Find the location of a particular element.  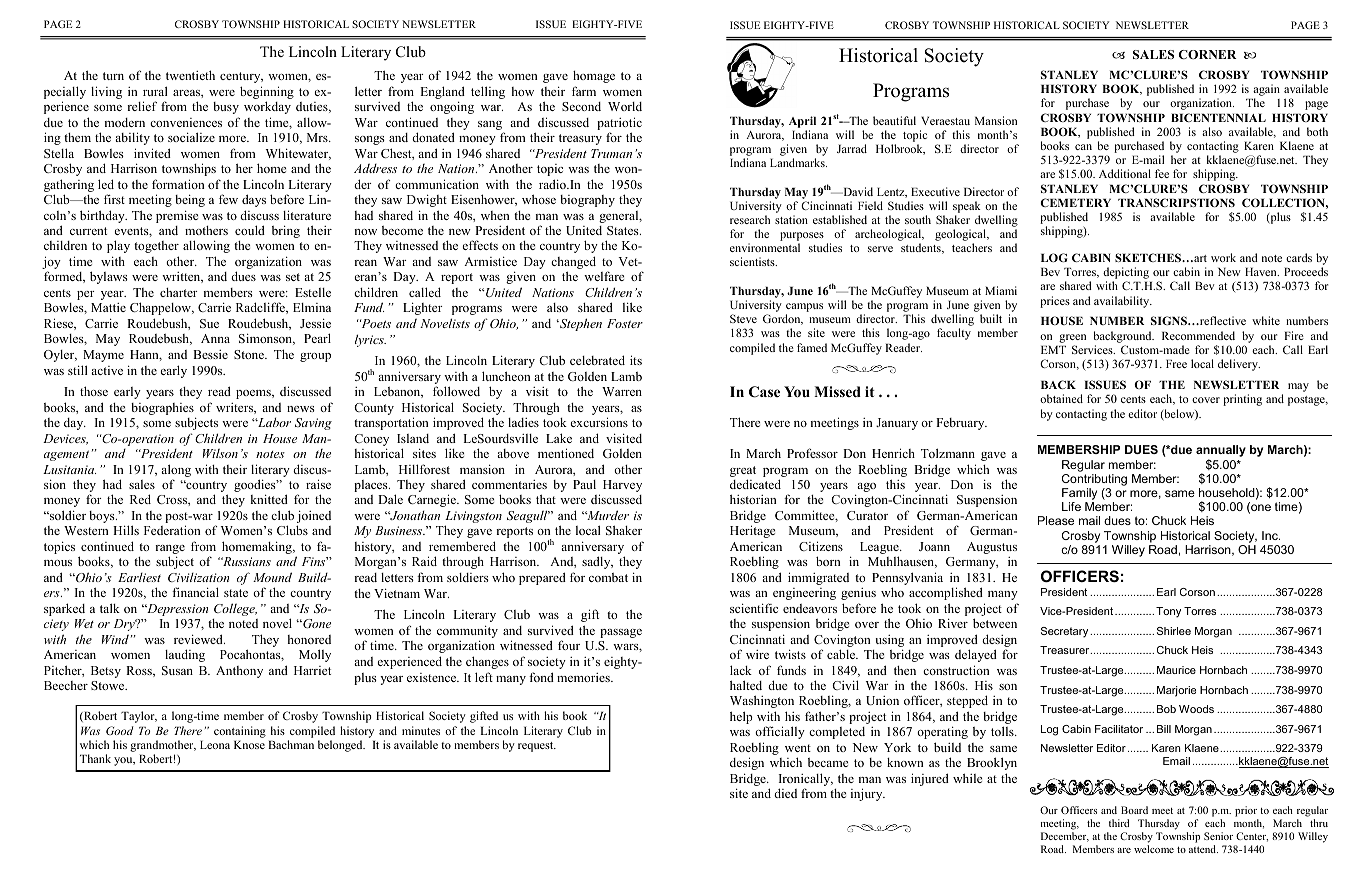

annually is located at coordinates (1221, 452).
